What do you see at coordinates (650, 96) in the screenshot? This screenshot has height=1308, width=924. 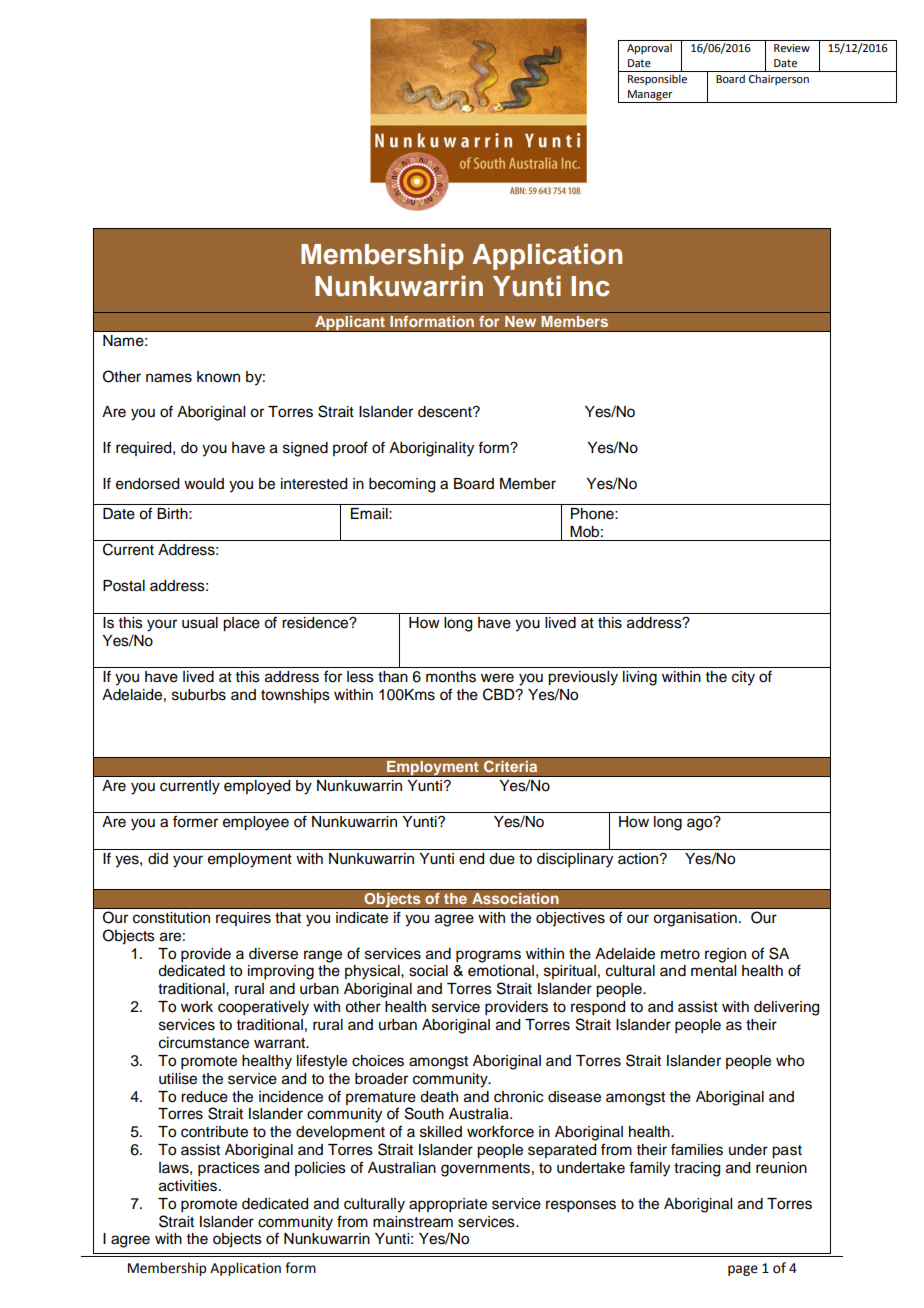 I see `Manager` at bounding box center [650, 96].
